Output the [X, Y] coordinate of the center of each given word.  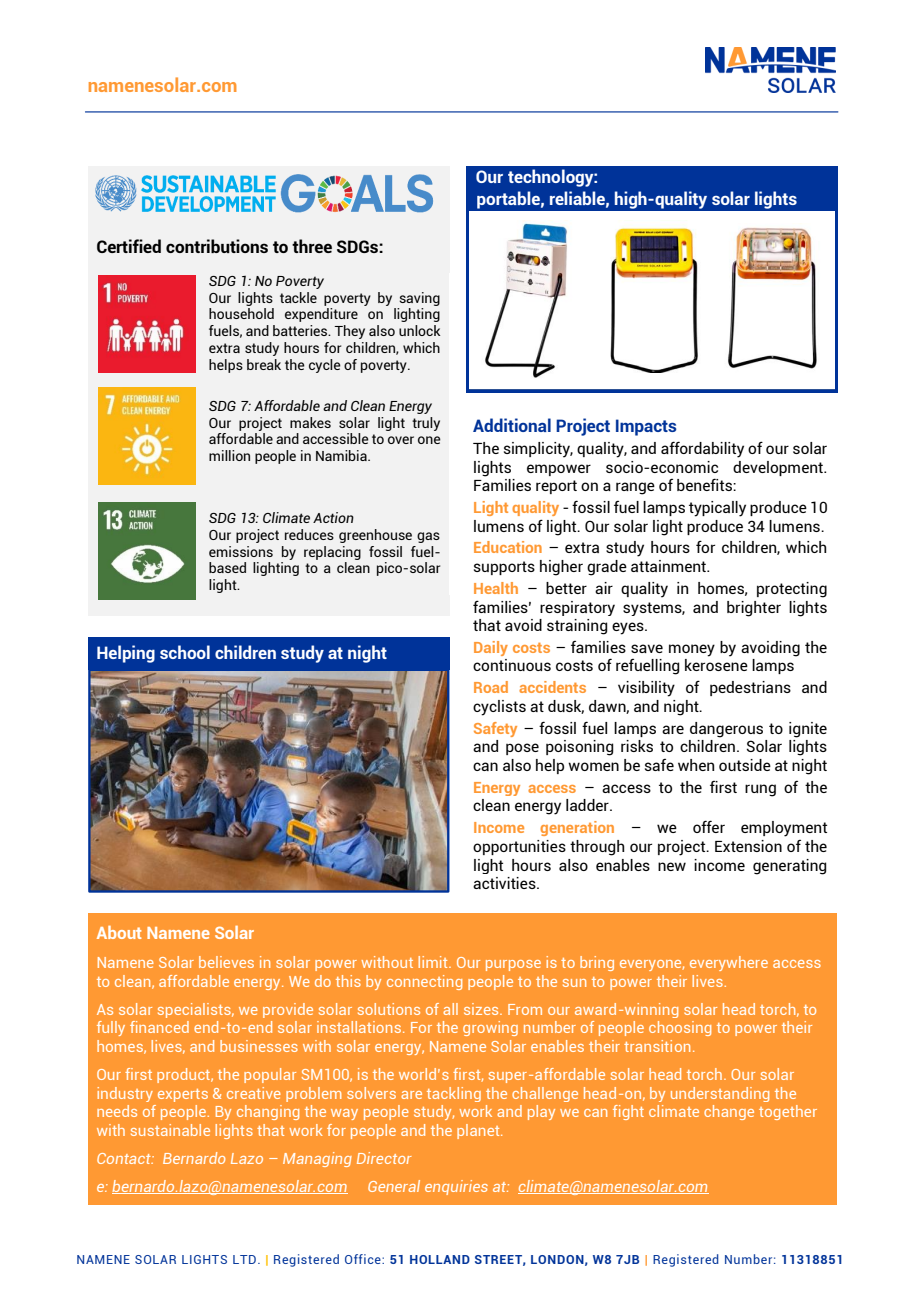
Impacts [646, 427]
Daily [491, 648]
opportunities [519, 847]
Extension [748, 846]
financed [159, 1027]
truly [426, 424]
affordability [702, 449]
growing [490, 1028]
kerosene [716, 665]
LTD [244, 1259]
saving [419, 299]
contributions [217, 246]
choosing [680, 1028]
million [229, 455]
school [185, 652]
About [119, 932]
